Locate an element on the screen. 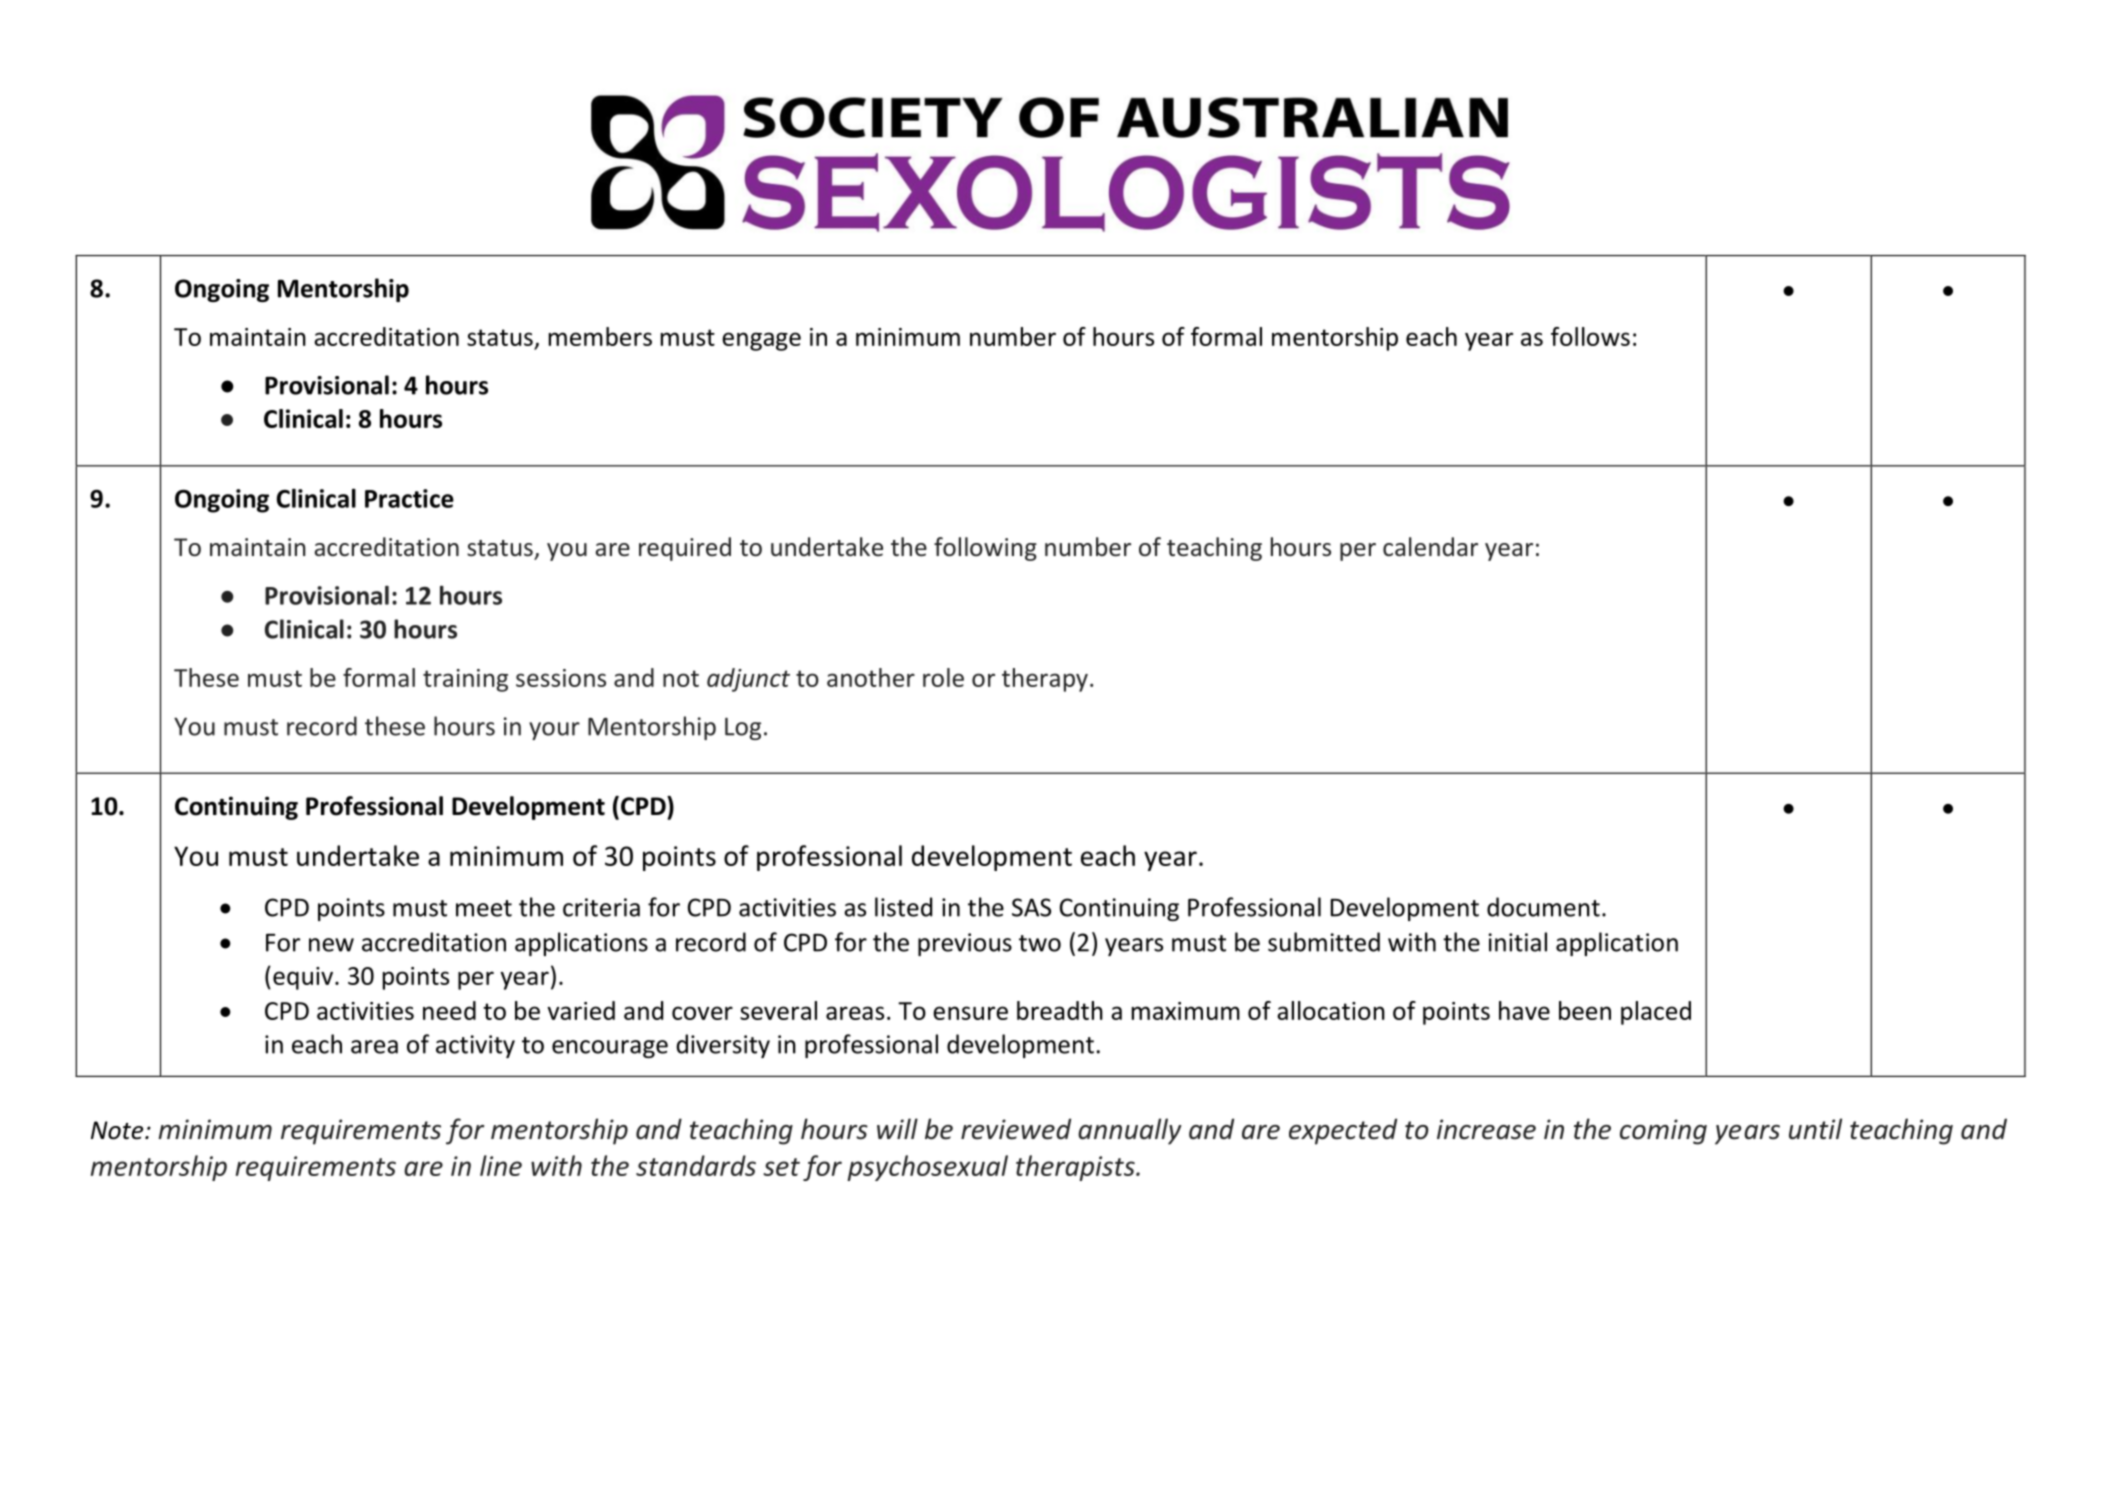 The image size is (2101, 1486). line is located at coordinates (501, 1165).
